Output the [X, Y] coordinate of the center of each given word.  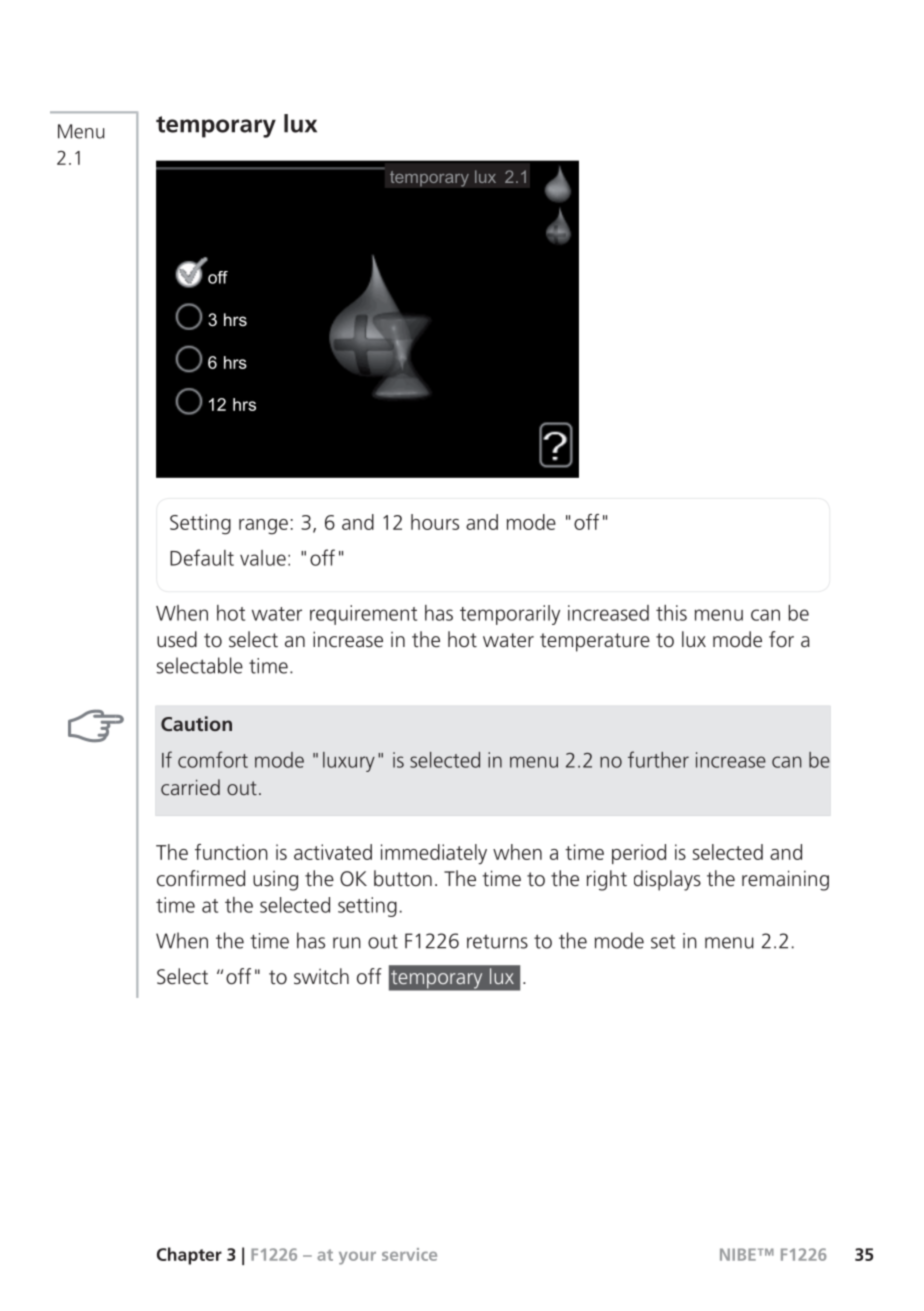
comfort [213, 759]
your [357, 1258]
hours [435, 522]
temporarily [510, 615]
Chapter [189, 1256]
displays [667, 880]
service [409, 1254]
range [263, 527]
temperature [595, 642]
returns [497, 942]
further [658, 759]
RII [218, 277]
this [671, 613]
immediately [434, 854]
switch [321, 976]
